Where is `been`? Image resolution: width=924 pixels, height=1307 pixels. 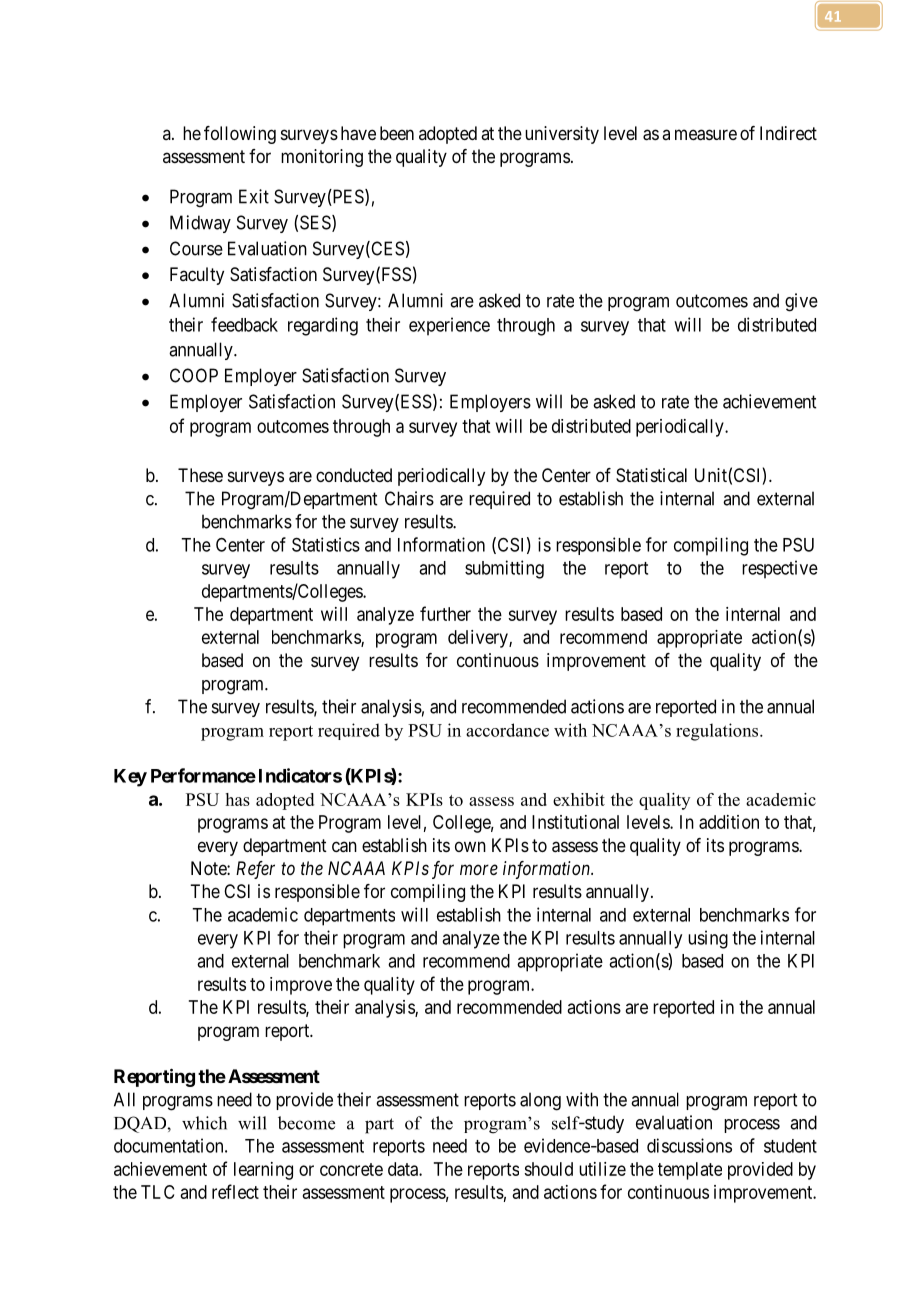 been is located at coordinates (397, 133).
